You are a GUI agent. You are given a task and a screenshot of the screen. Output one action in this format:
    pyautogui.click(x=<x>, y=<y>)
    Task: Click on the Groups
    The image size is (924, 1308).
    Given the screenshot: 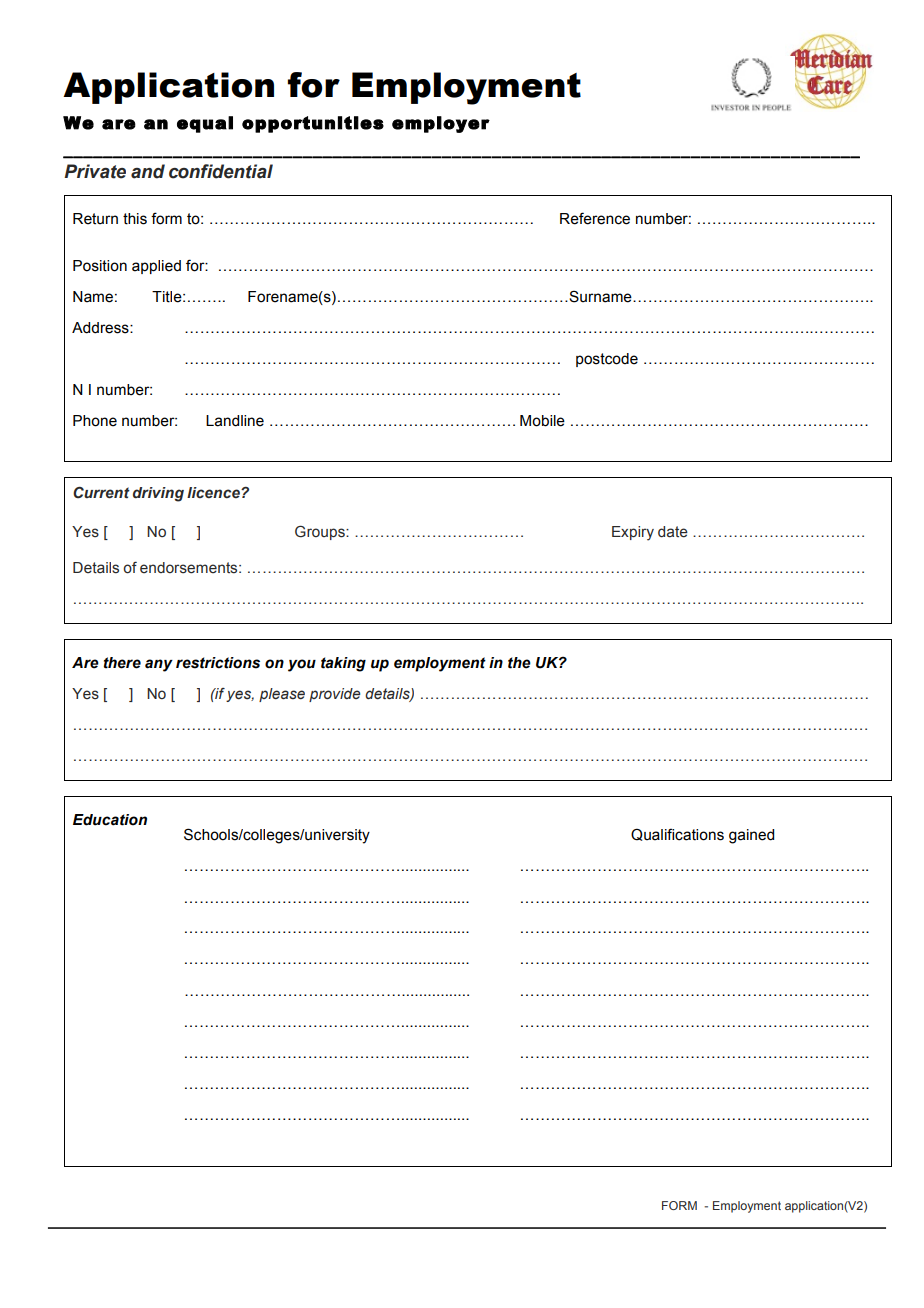 What is the action you would take?
    pyautogui.click(x=321, y=533)
